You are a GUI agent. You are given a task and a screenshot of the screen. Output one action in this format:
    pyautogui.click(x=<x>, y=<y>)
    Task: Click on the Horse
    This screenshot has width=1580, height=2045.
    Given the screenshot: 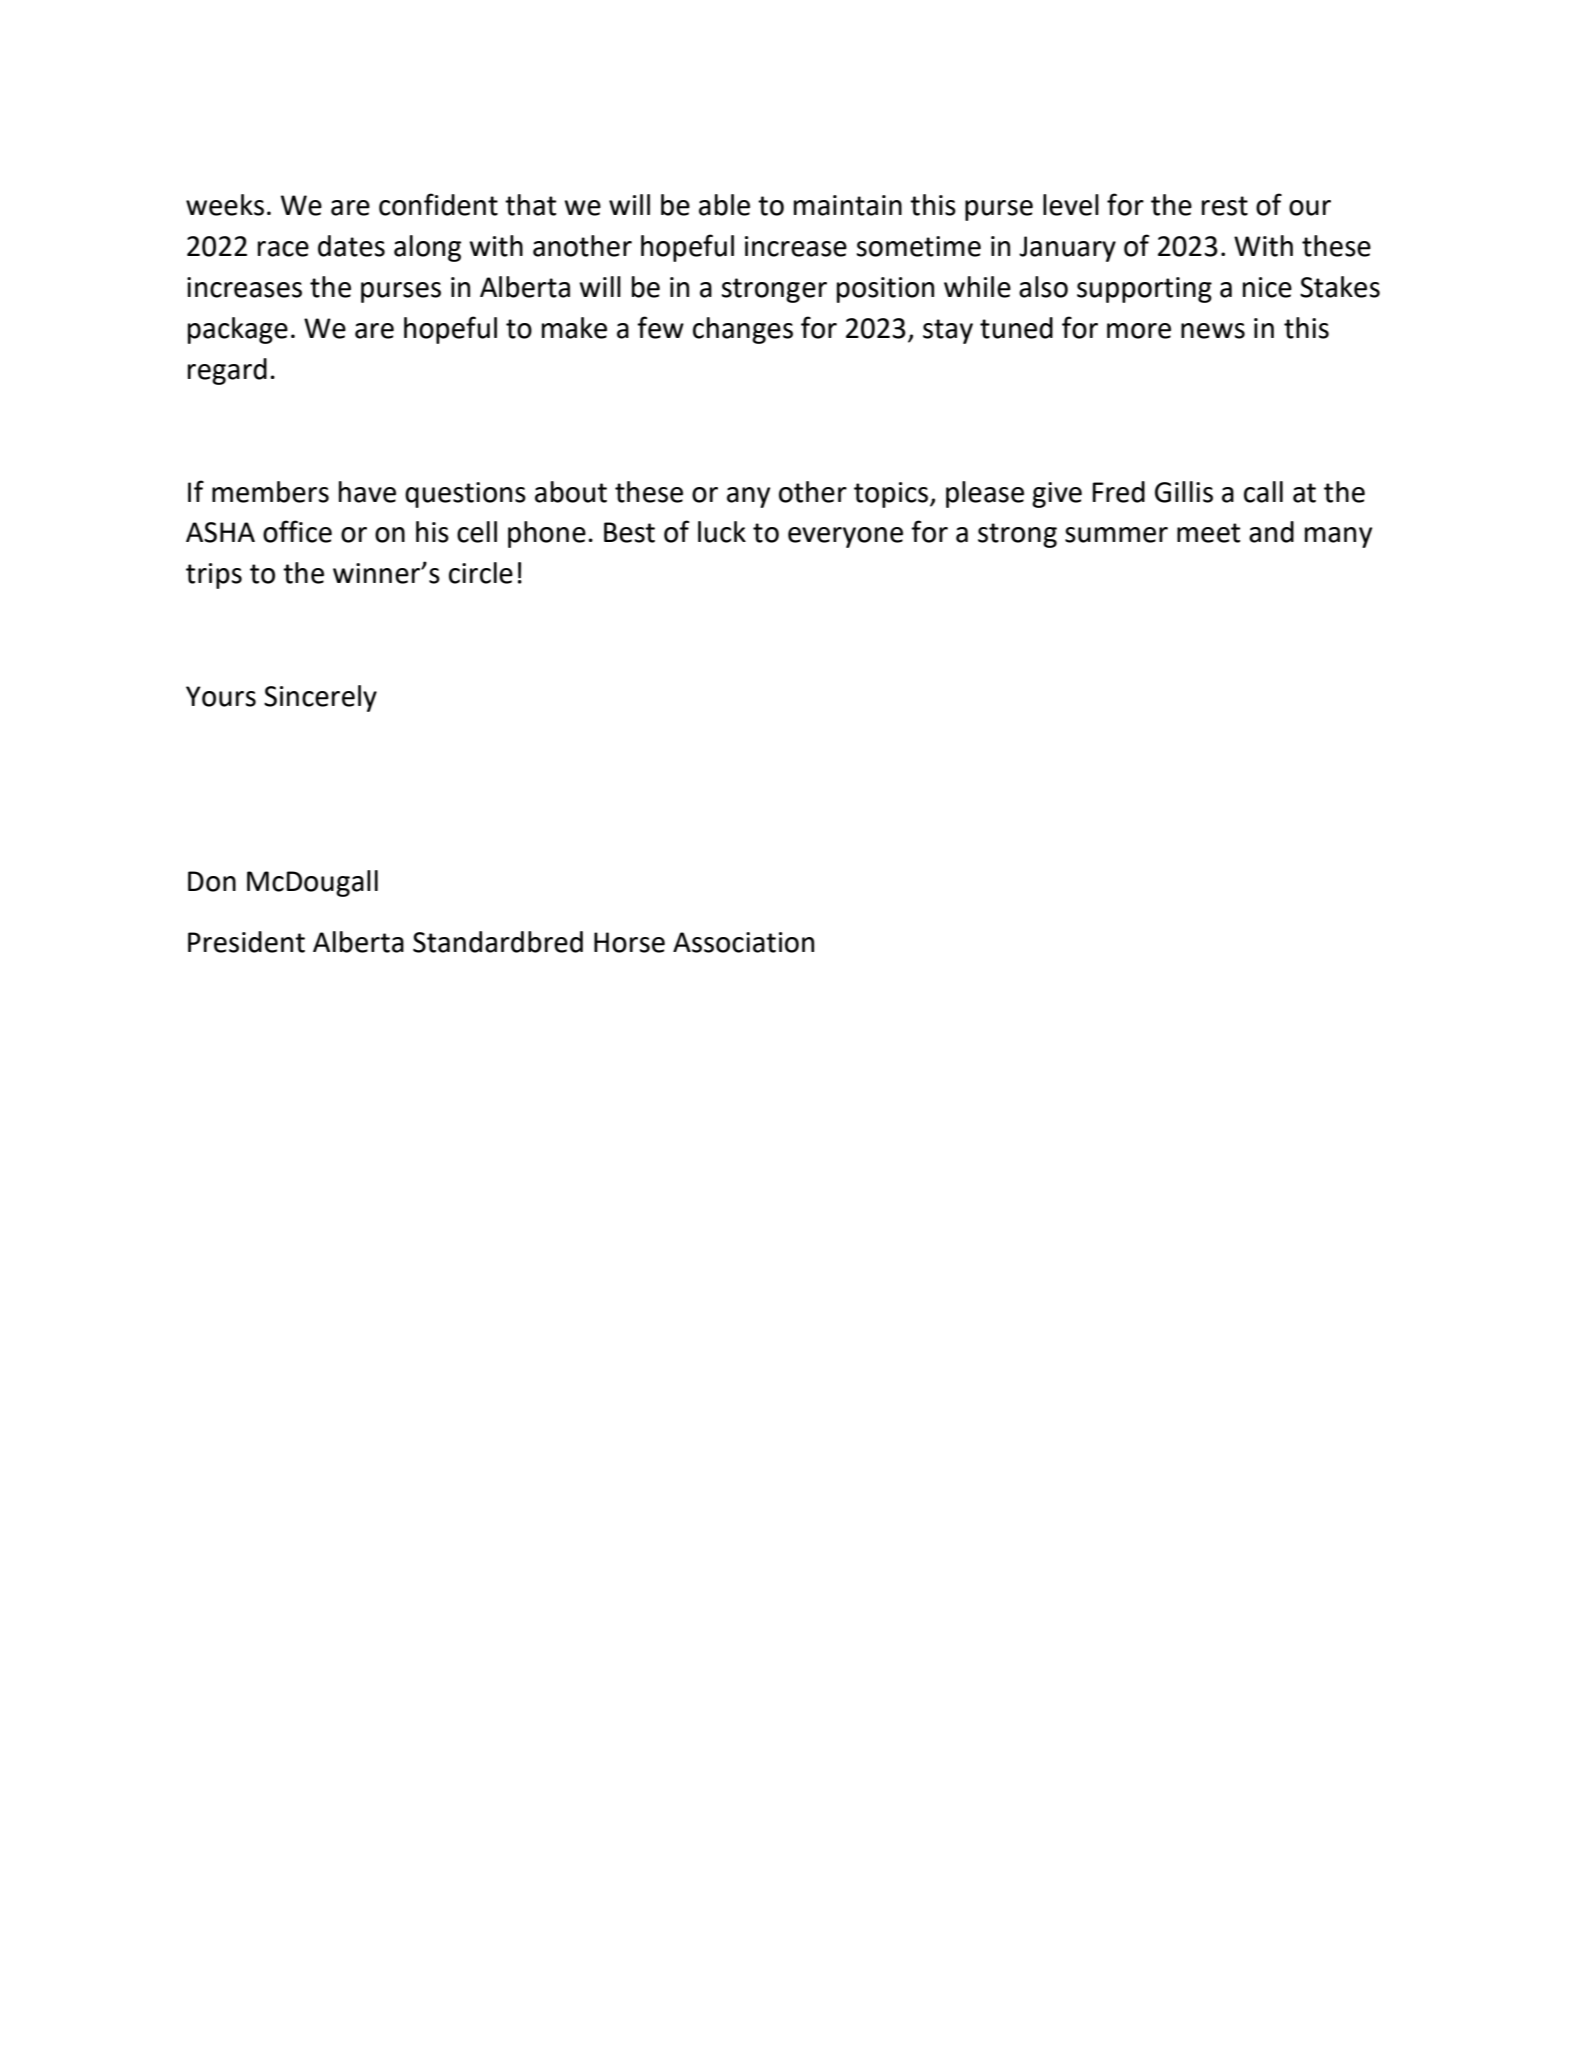 What is the action you would take?
    pyautogui.click(x=629, y=942)
